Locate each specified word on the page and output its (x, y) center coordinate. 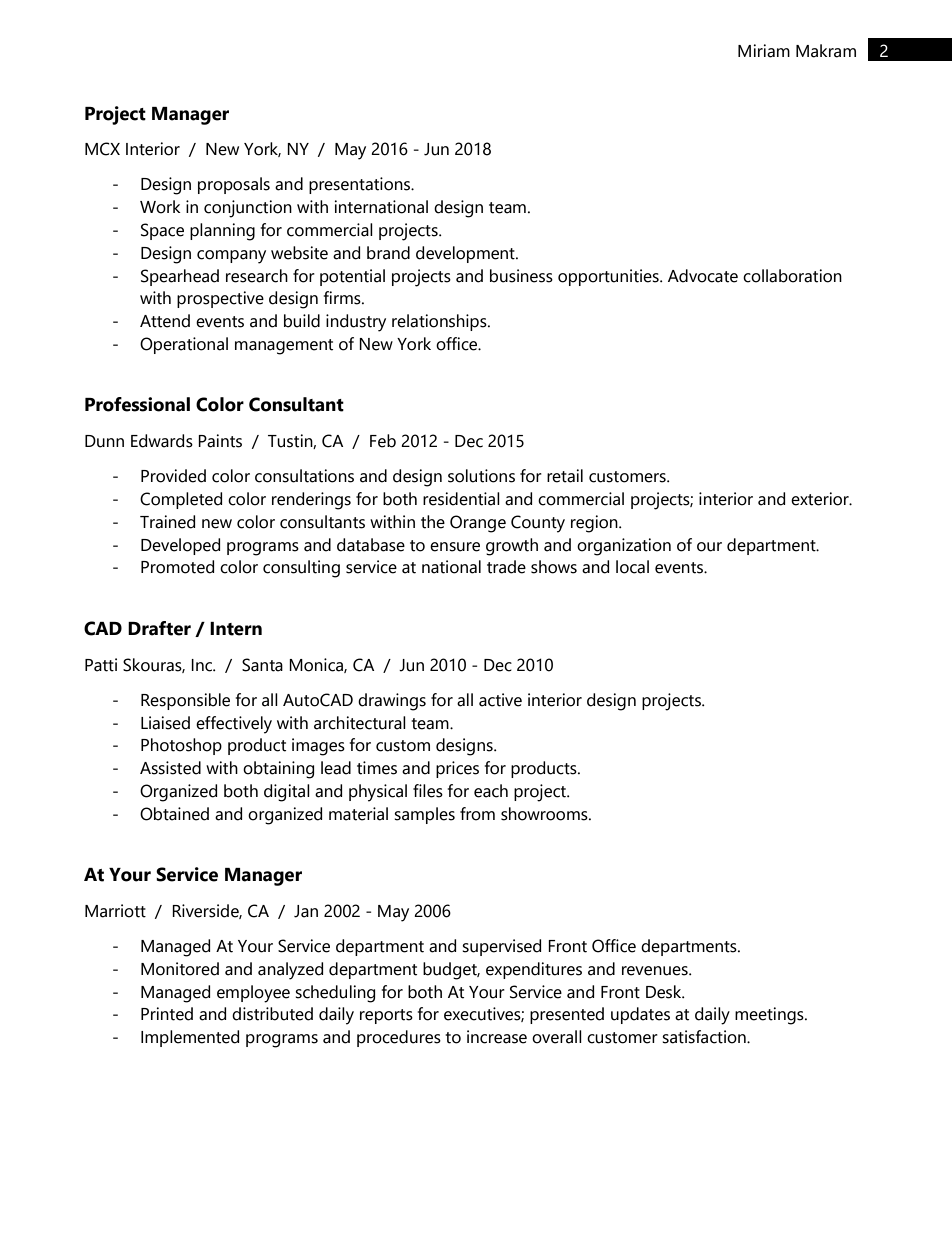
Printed (167, 1014)
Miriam (764, 51)
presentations (361, 185)
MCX (102, 149)
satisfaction (705, 1037)
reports (386, 1016)
